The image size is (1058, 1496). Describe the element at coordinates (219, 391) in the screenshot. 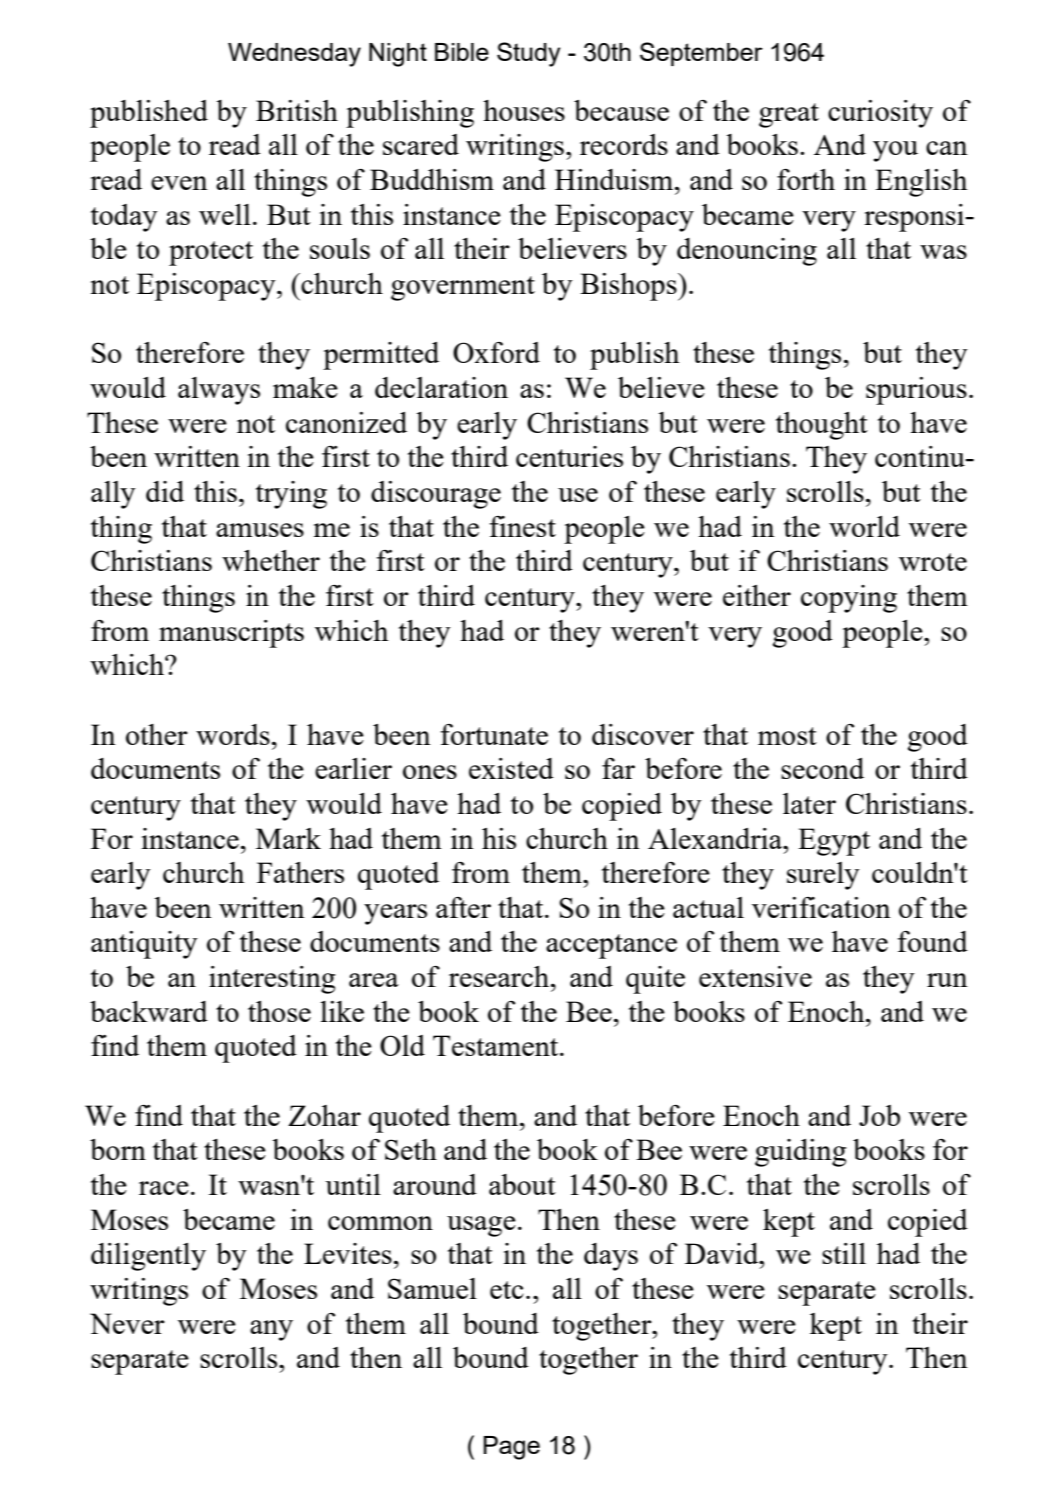

I see `always` at that location.
